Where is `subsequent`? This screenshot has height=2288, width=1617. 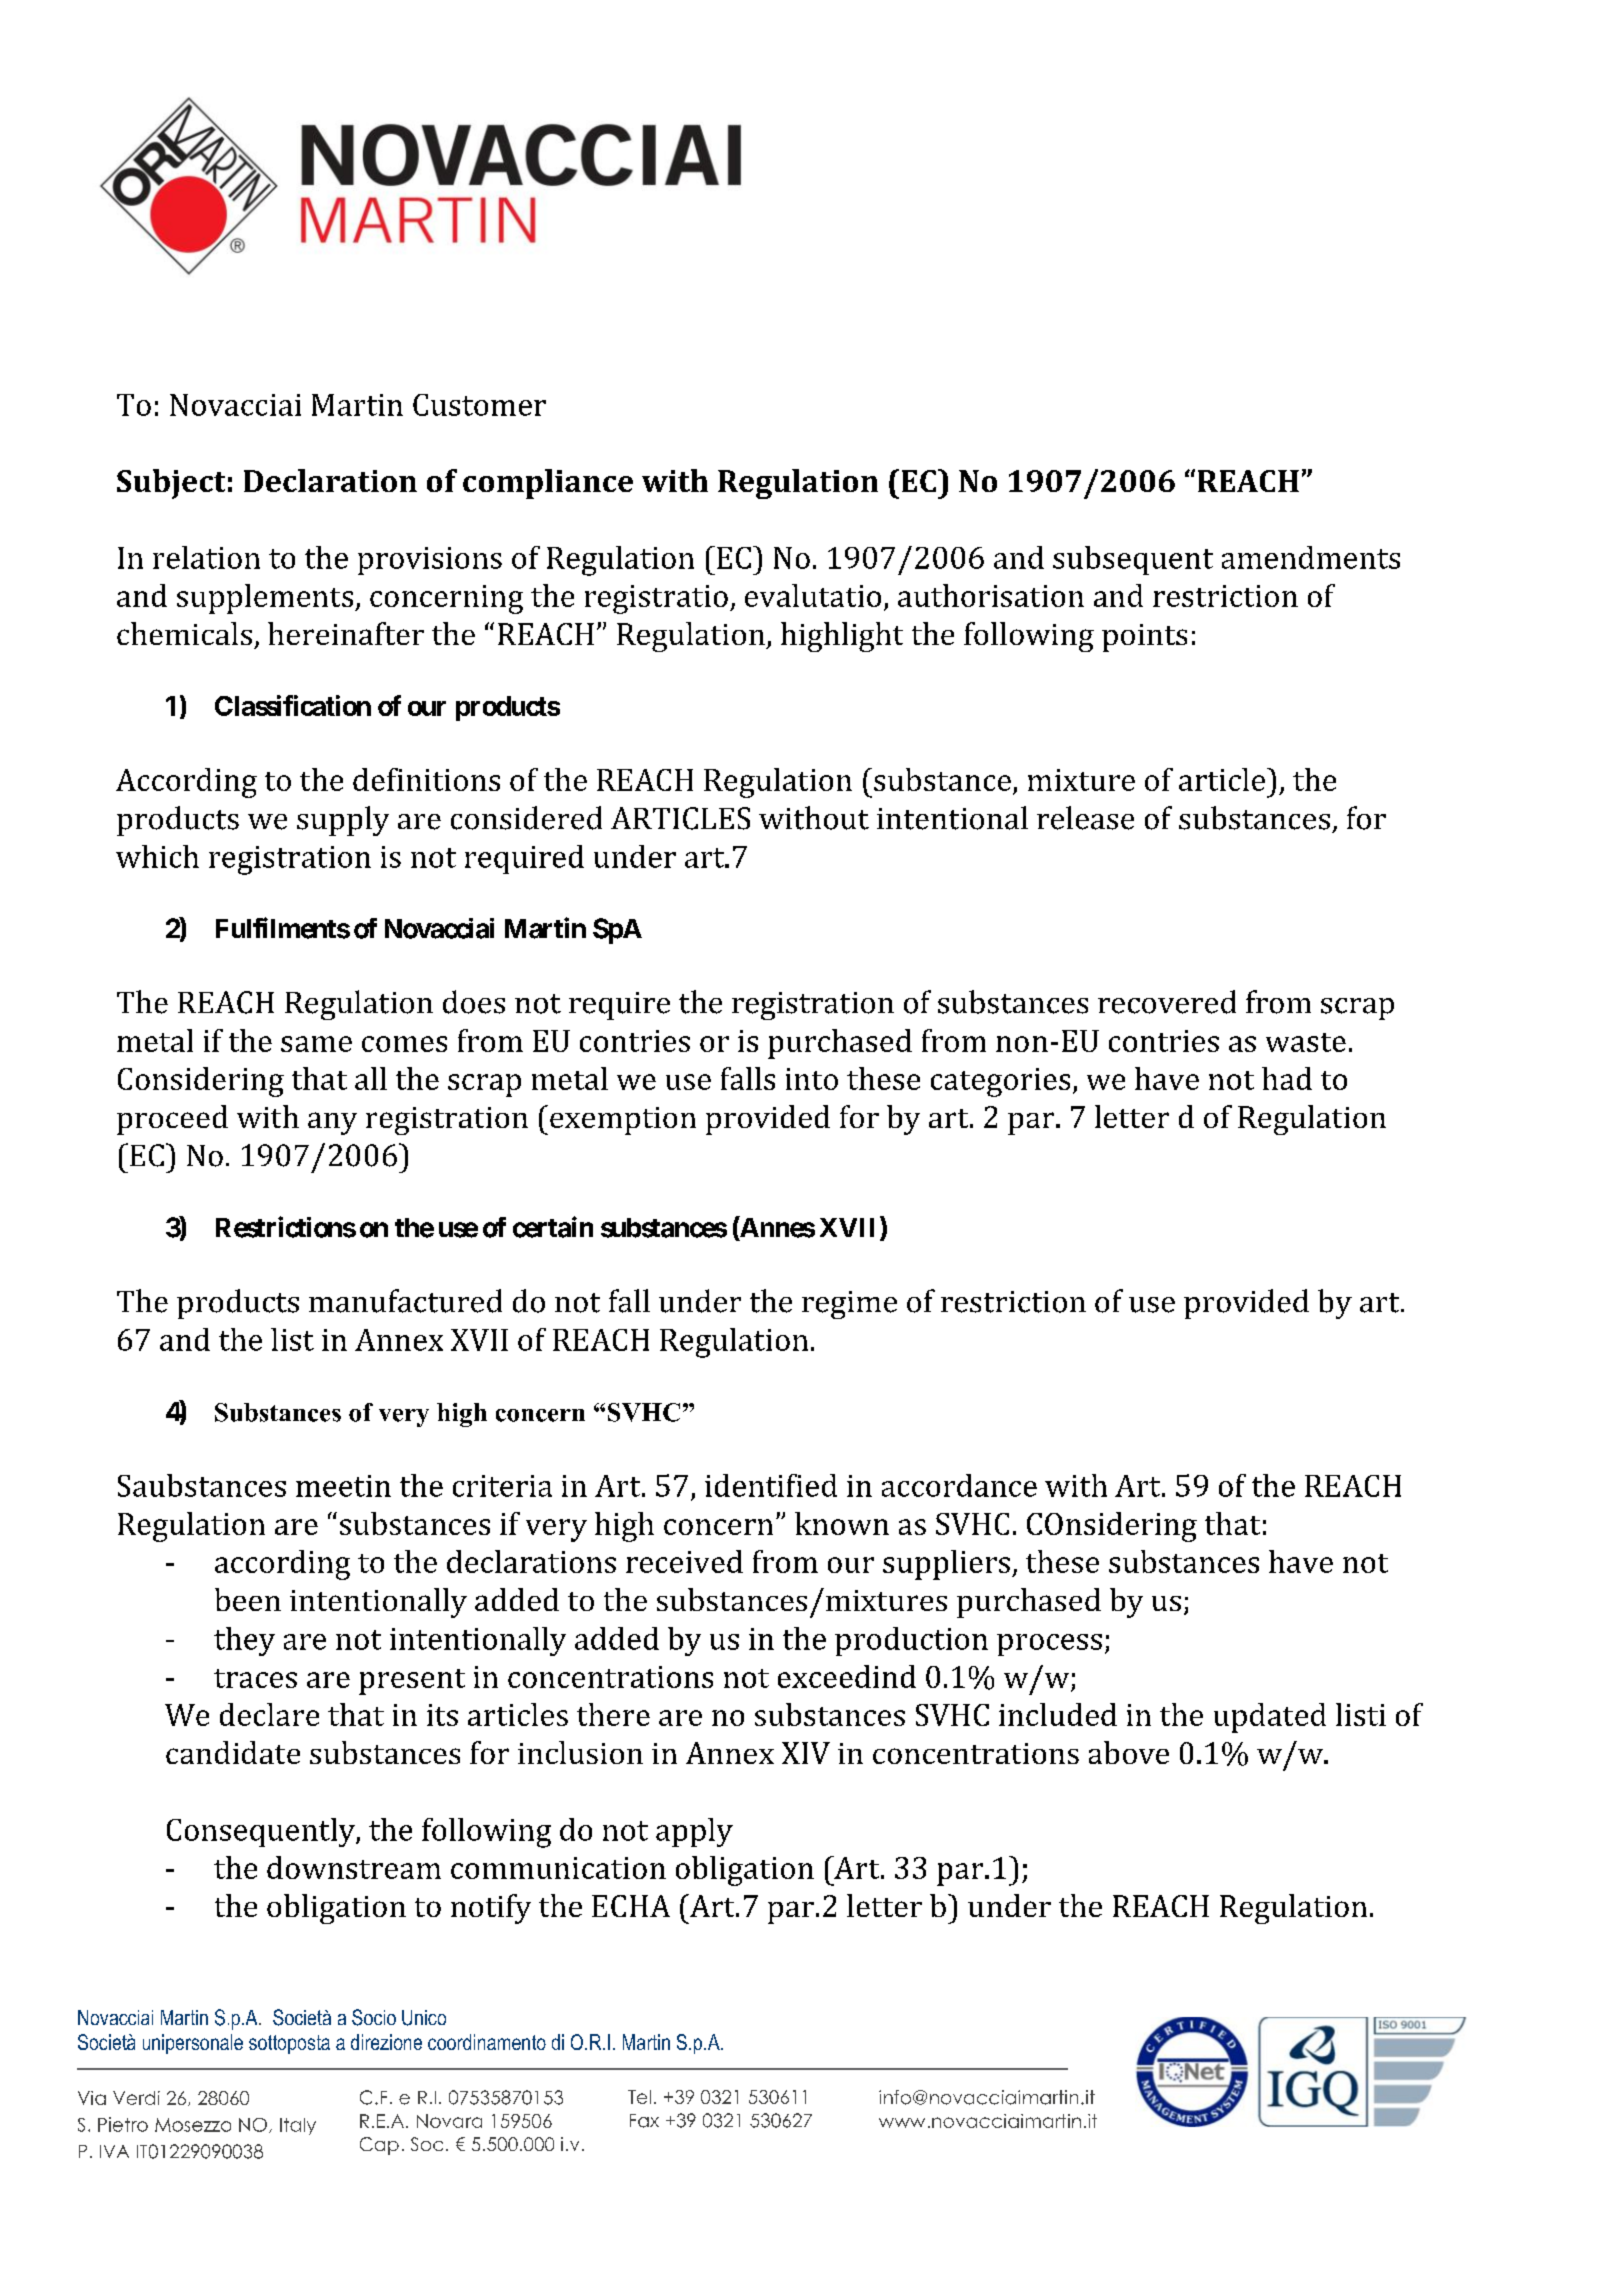 subsequent is located at coordinates (1133, 560).
